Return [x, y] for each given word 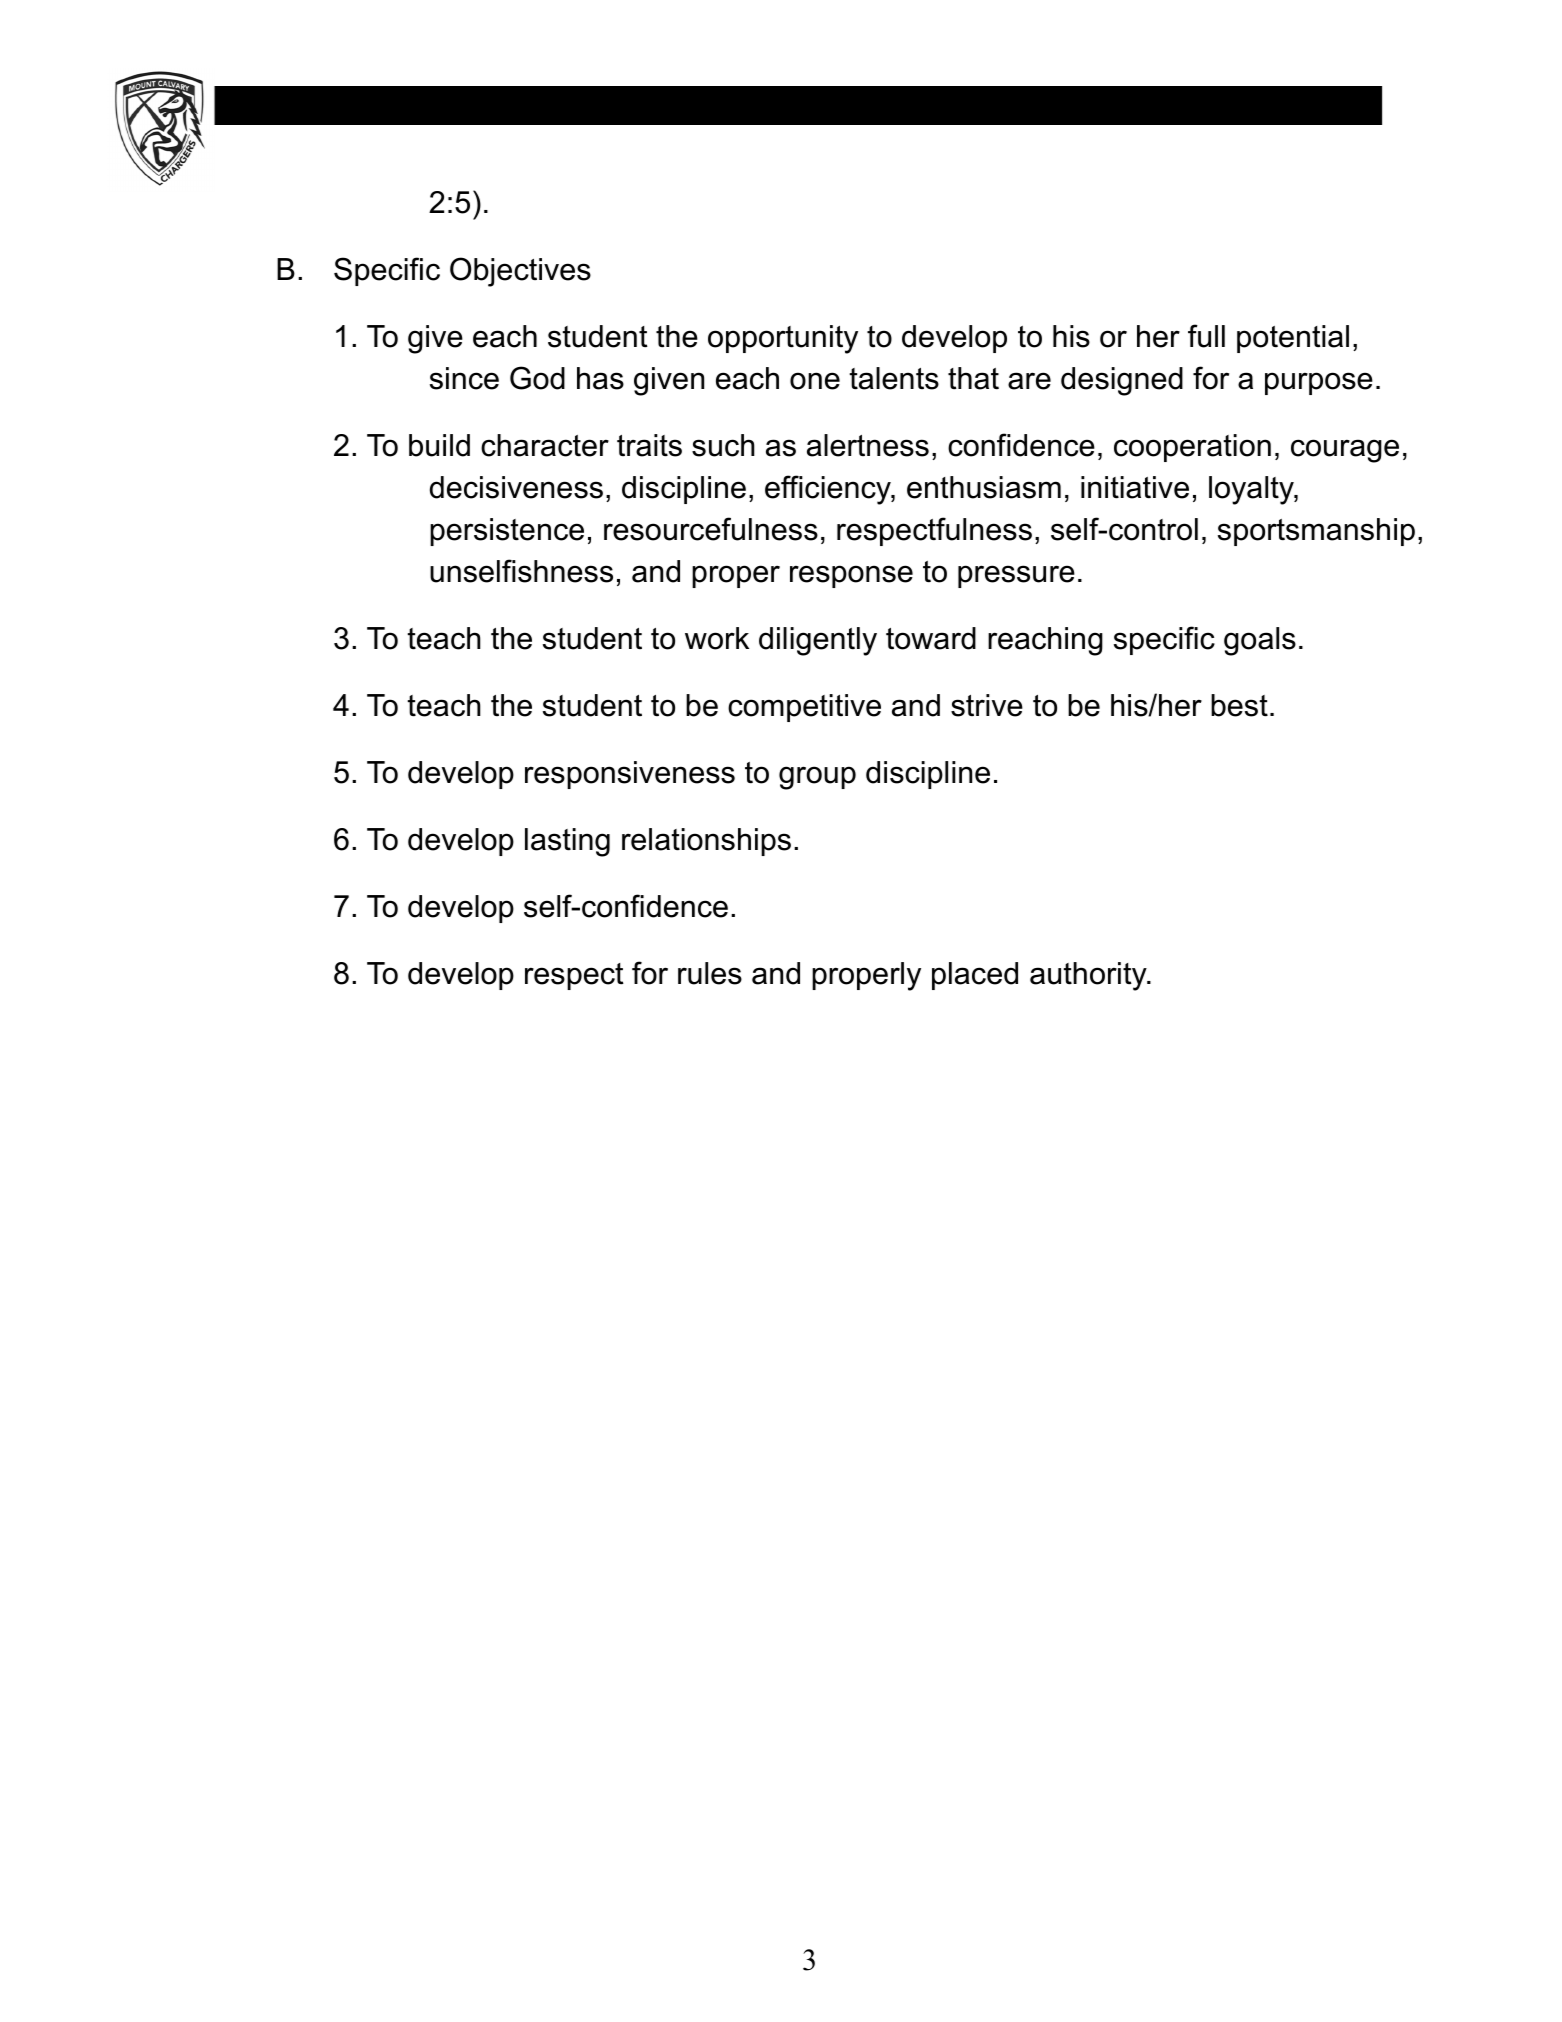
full [1206, 336]
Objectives [520, 272]
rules [710, 973]
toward [931, 638]
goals [1260, 641]
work [717, 638]
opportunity [783, 339]
